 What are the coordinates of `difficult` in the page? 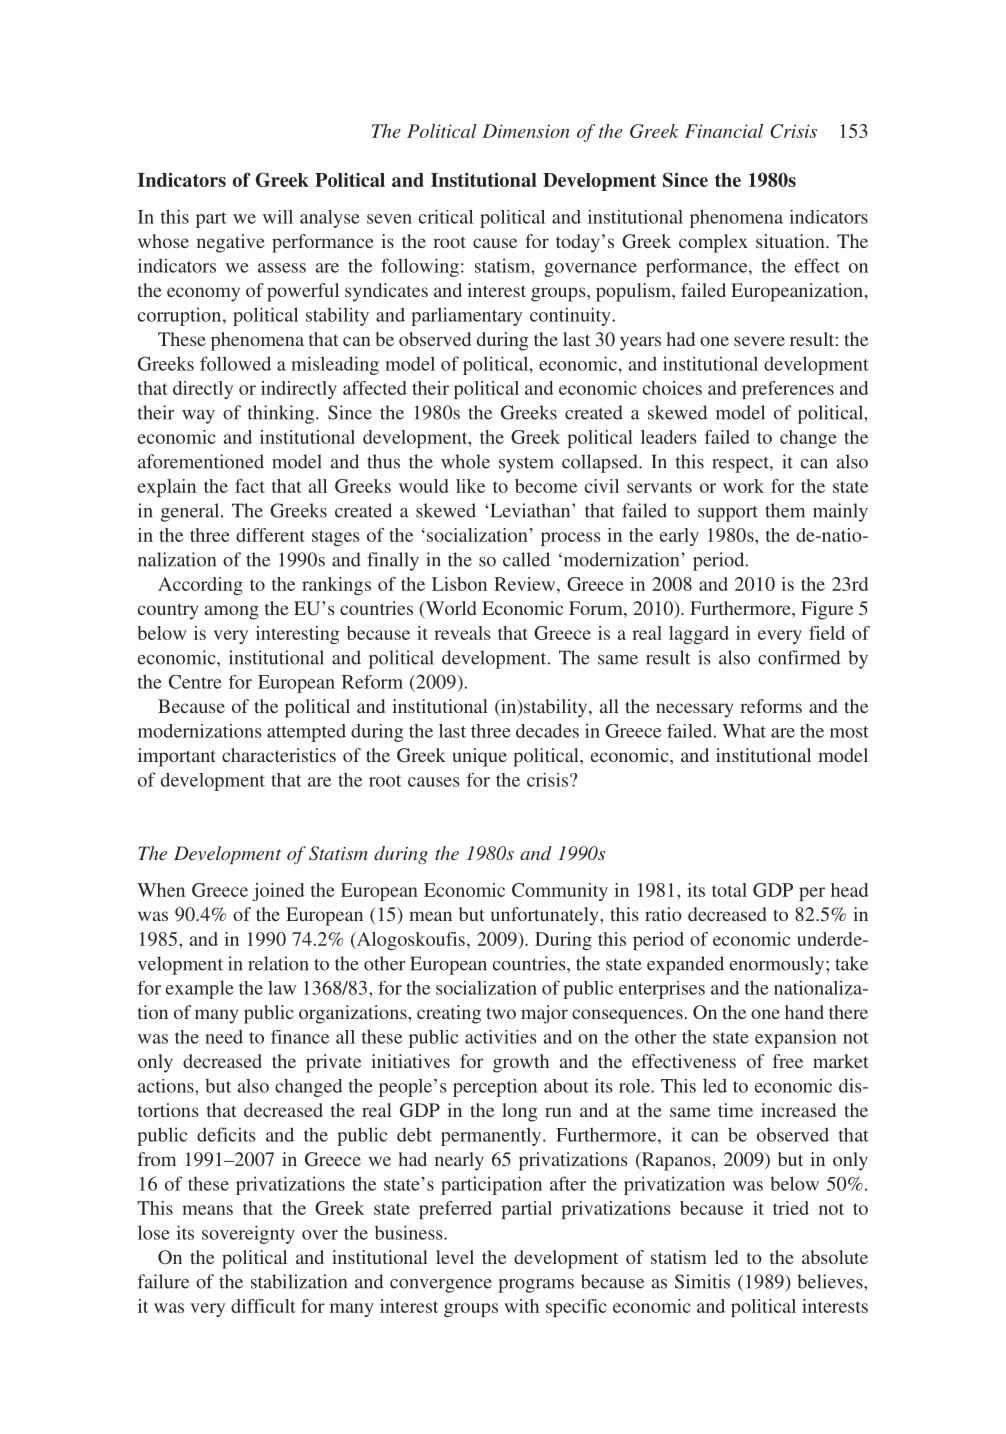 It's located at (263, 1306).
